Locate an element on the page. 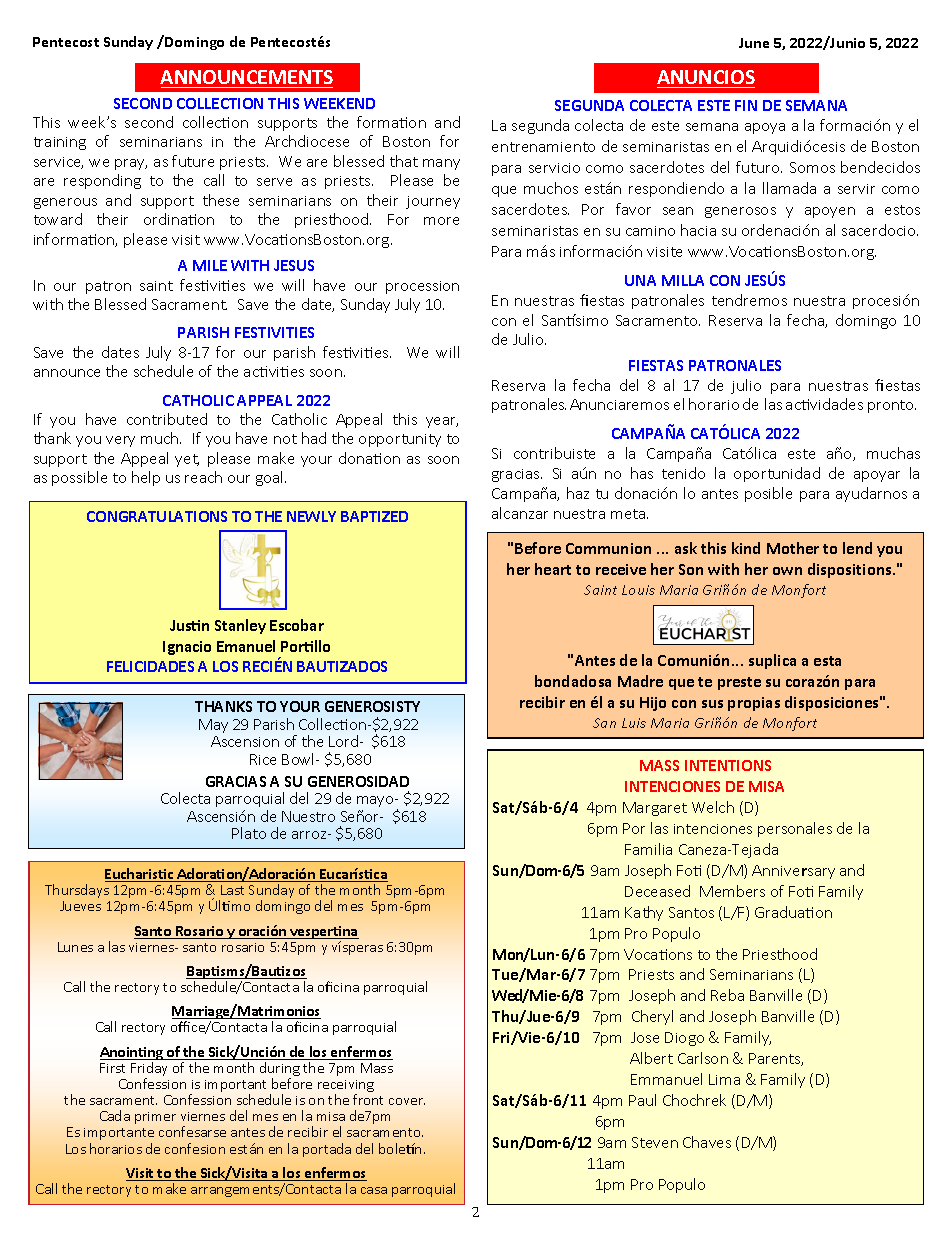  heart is located at coordinates (553, 569).
